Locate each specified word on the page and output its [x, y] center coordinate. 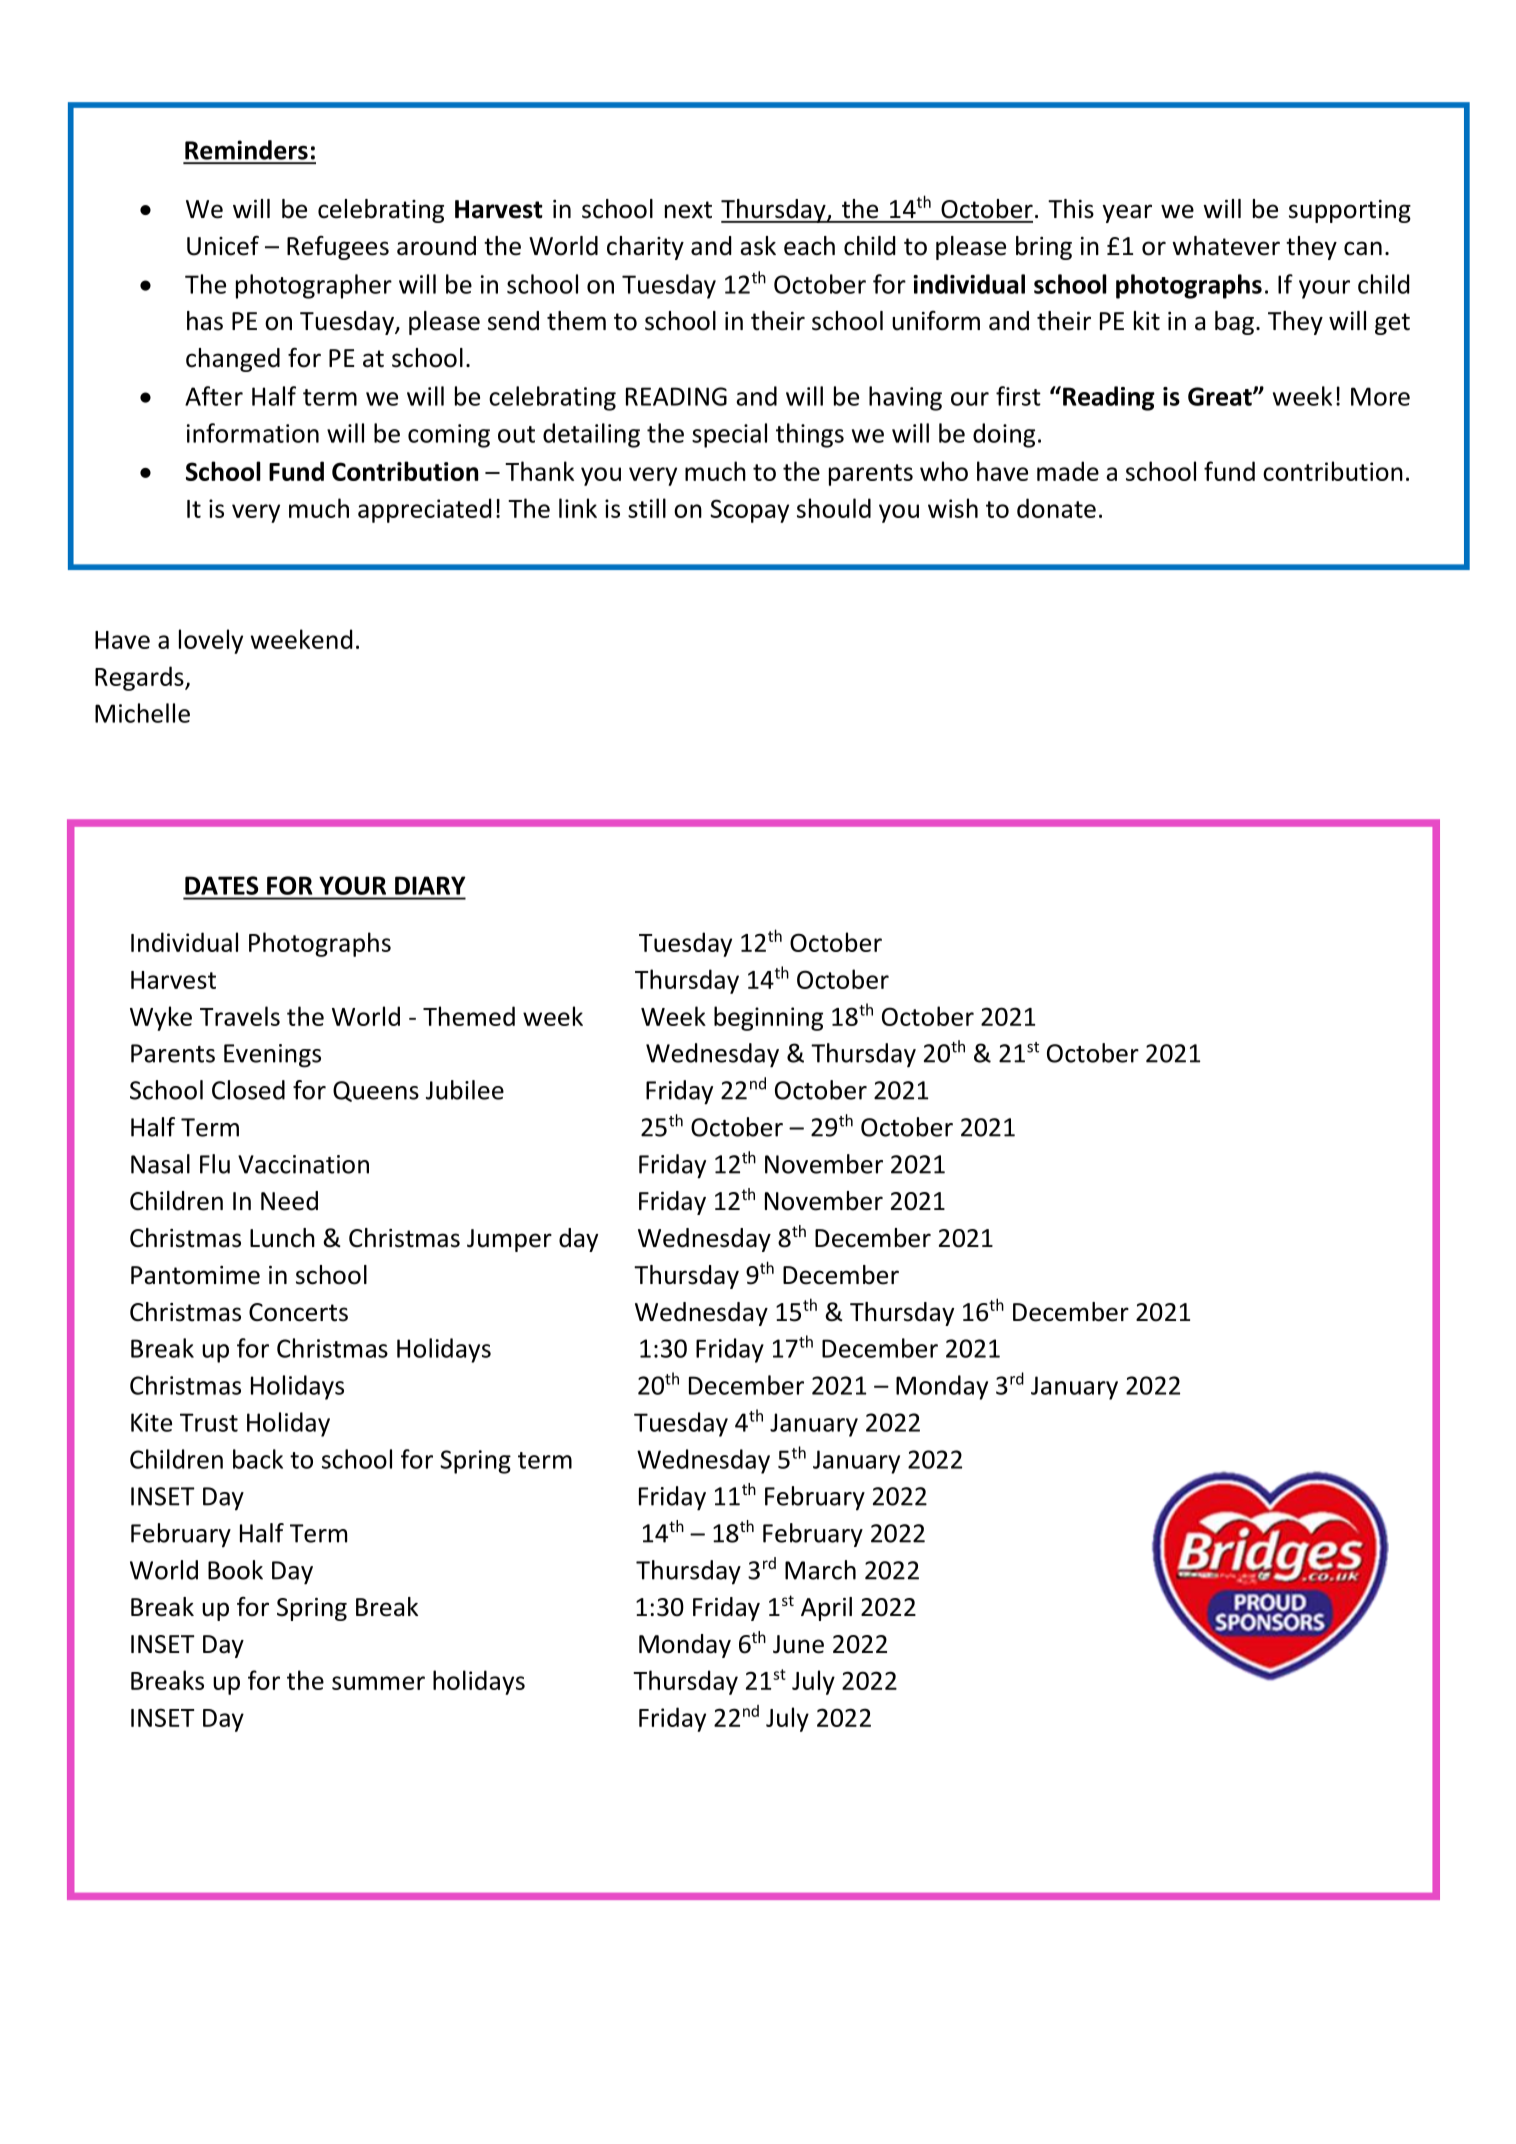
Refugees [338, 248]
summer [378, 1683]
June [798, 1644]
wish [953, 508]
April [826, 1609]
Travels [240, 1016]
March [820, 1570]
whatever [1226, 246]
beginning [768, 1018]
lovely [211, 641]
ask [758, 246]
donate [1056, 508]
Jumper [509, 1240]
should [834, 508]
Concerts [298, 1312]
